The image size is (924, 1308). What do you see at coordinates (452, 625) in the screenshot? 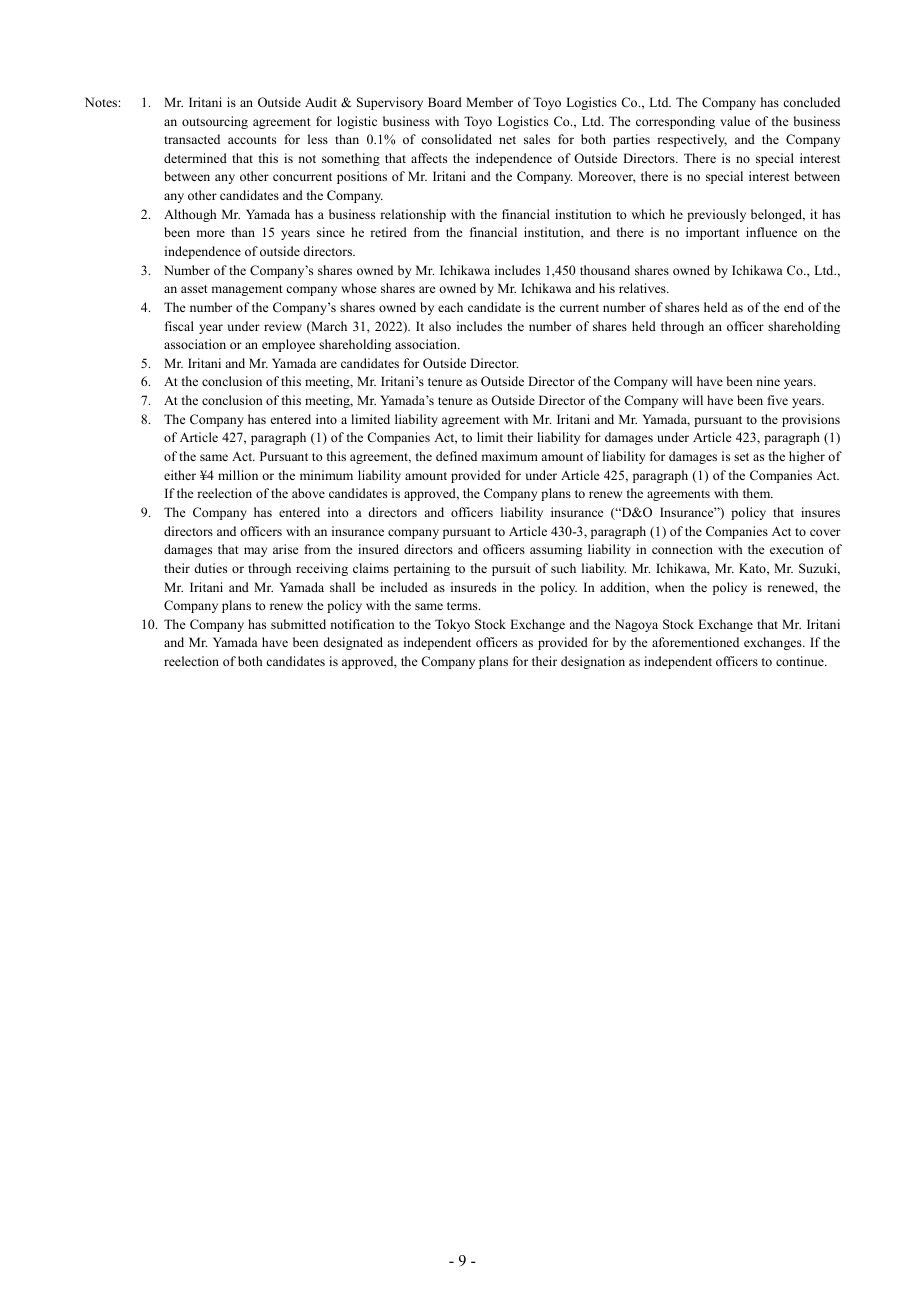
I see `Tokyo` at bounding box center [452, 625].
